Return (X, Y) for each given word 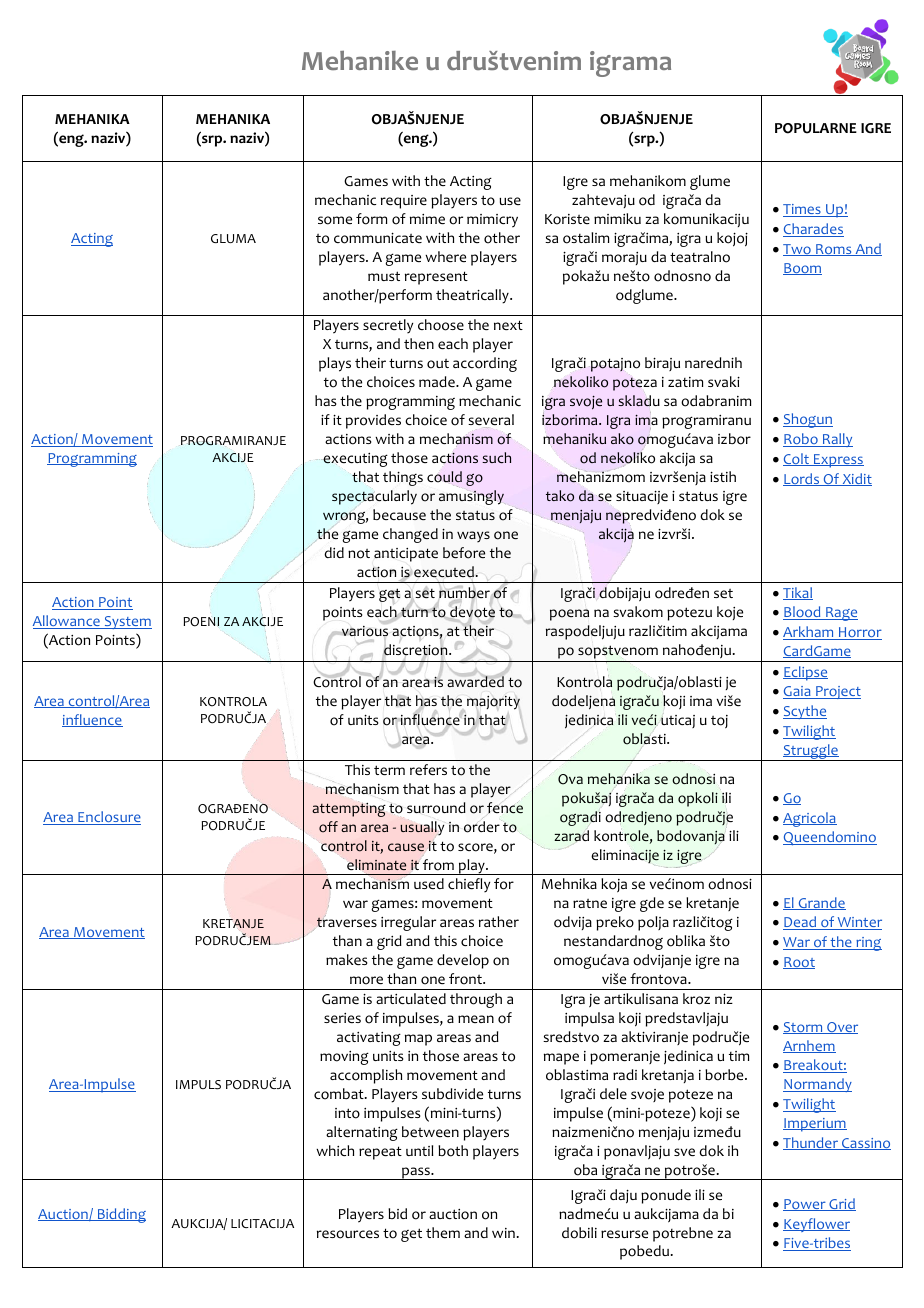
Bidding (120, 1215)
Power (805, 1205)
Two (798, 250)
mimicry (492, 221)
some (335, 220)
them (443, 1232)
